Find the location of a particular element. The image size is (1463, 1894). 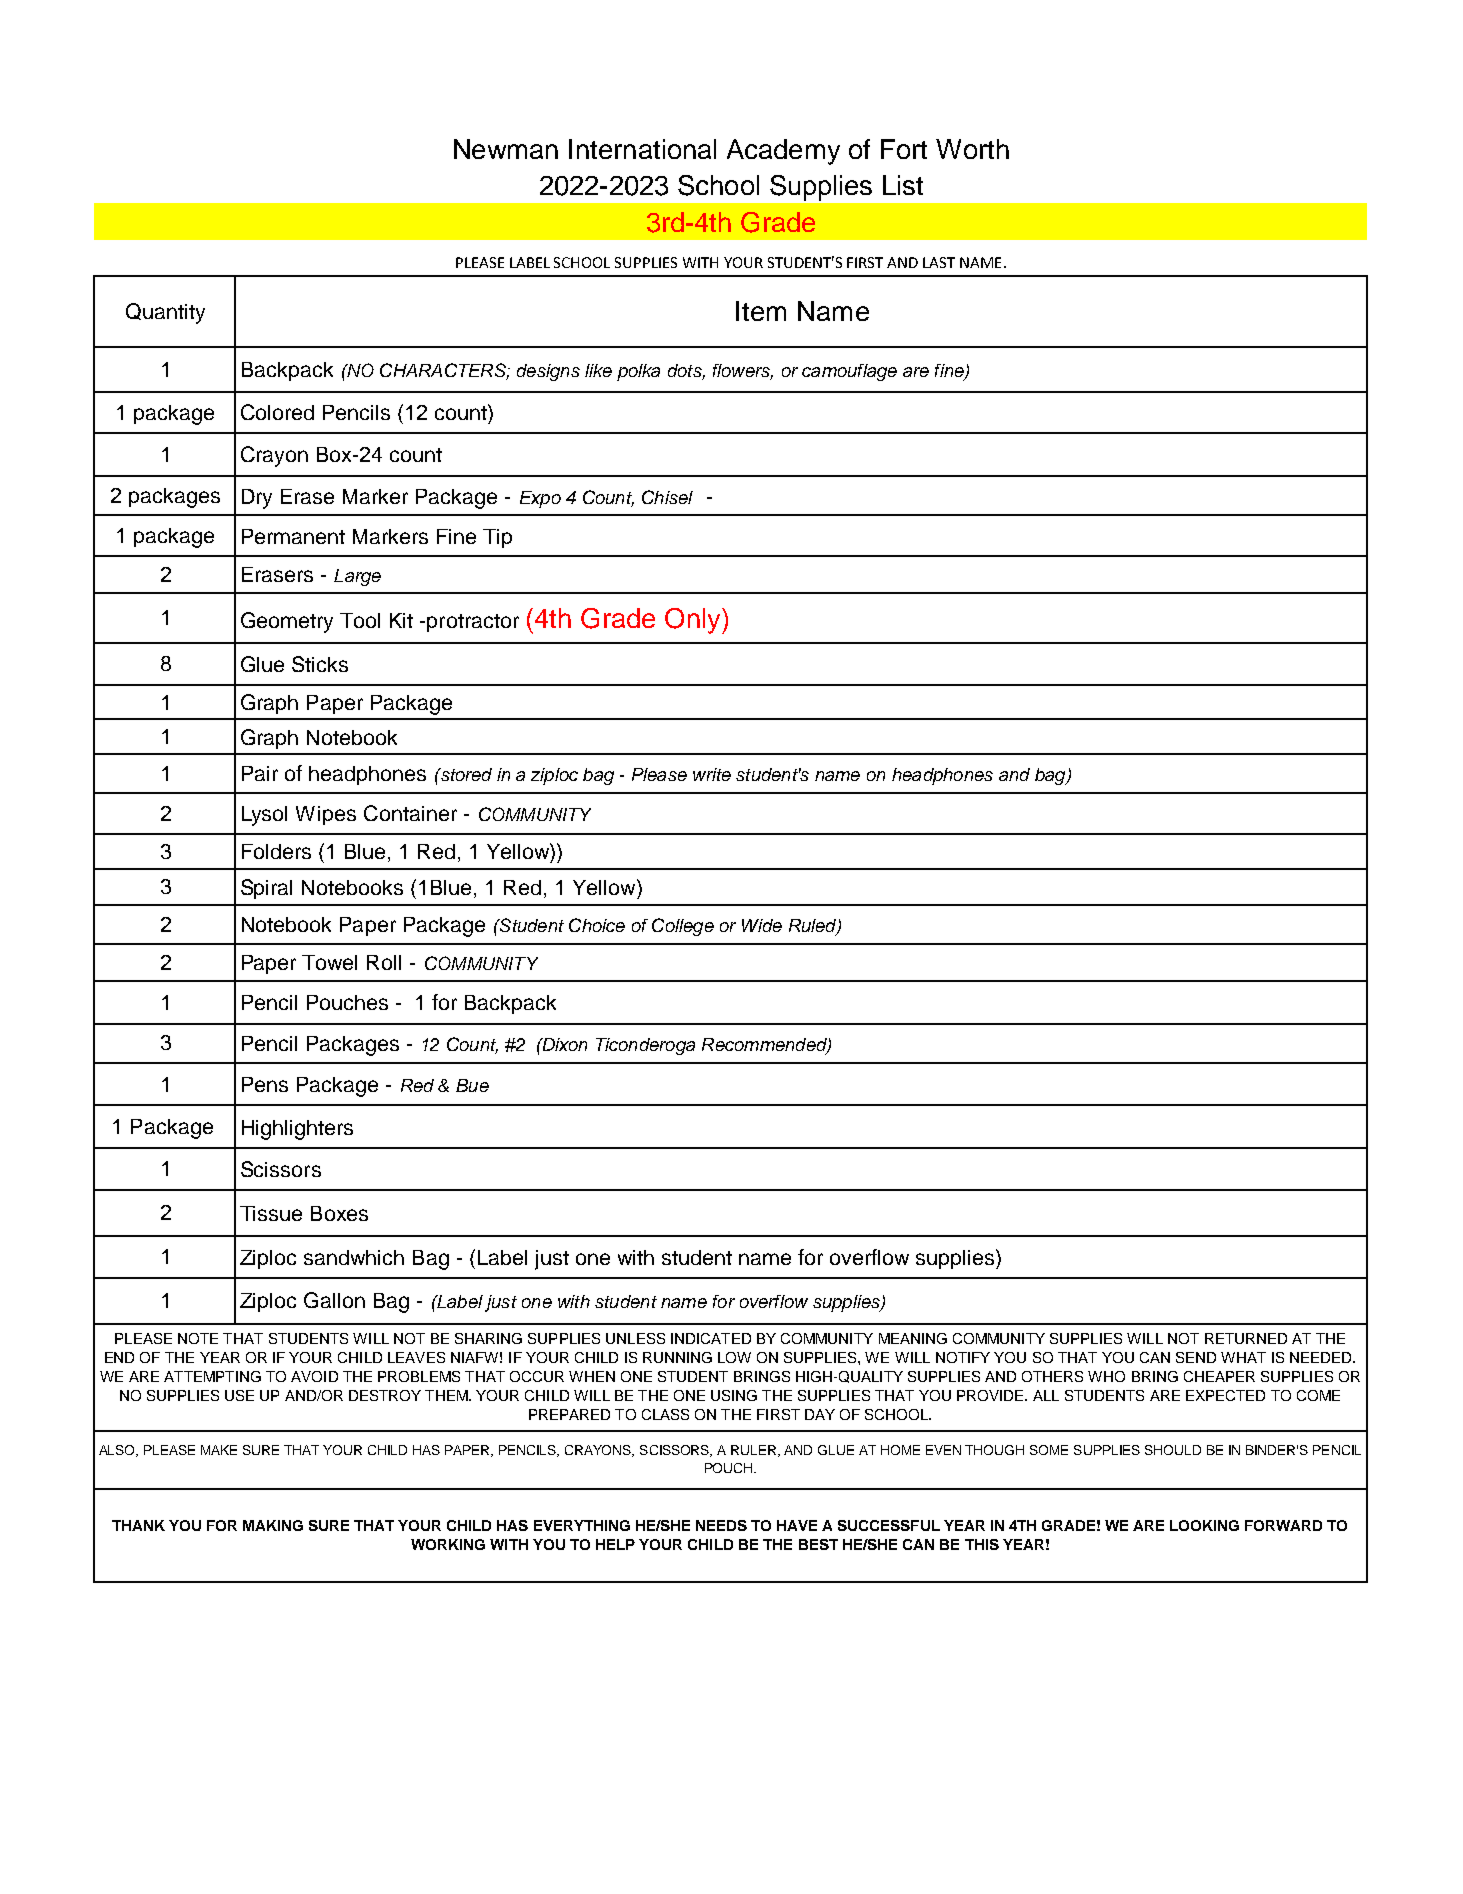

RETURNED is located at coordinates (1246, 1338).
